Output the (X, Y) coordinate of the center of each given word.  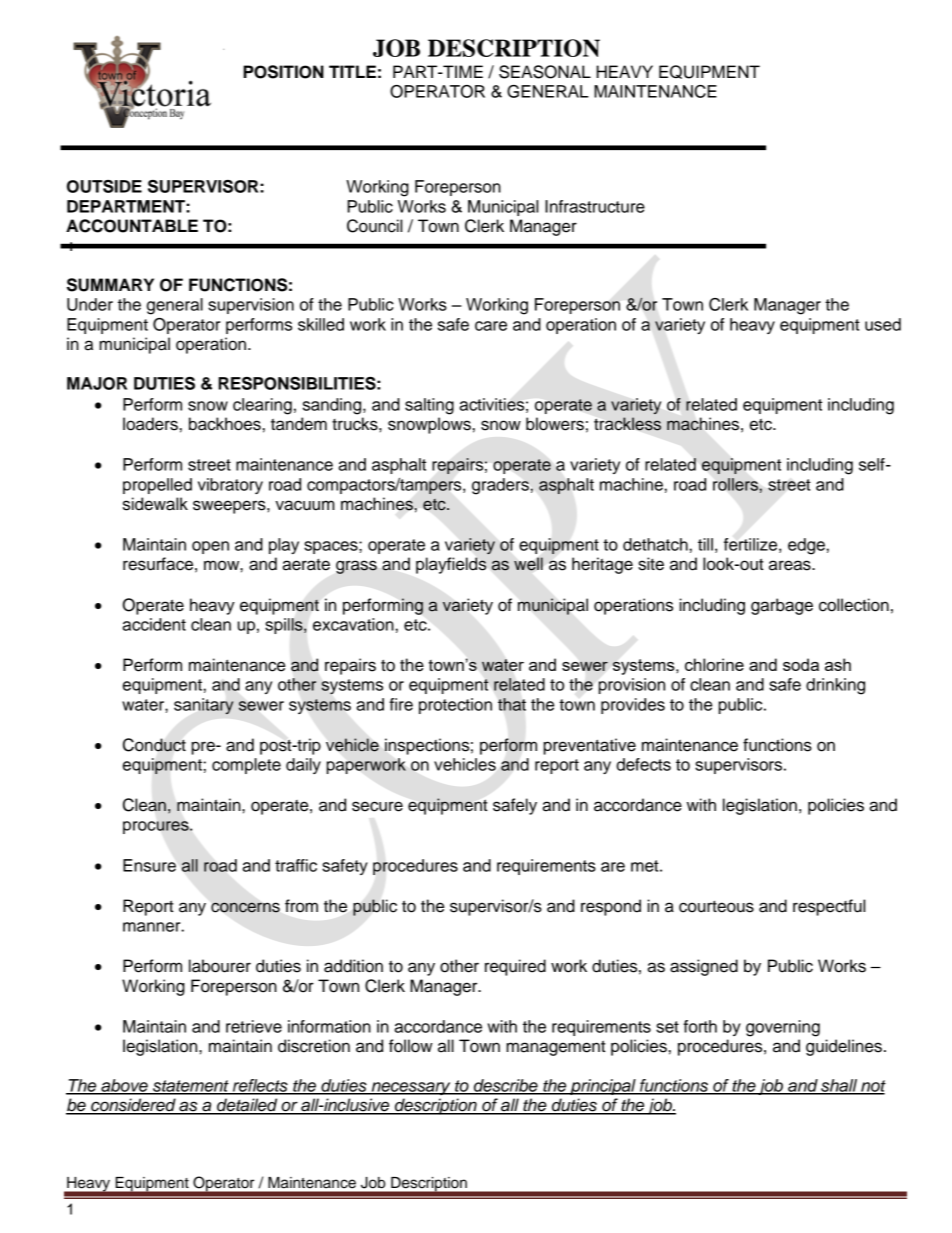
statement (191, 1087)
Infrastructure (595, 206)
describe (505, 1086)
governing (783, 1028)
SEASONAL (545, 72)
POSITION (283, 72)
